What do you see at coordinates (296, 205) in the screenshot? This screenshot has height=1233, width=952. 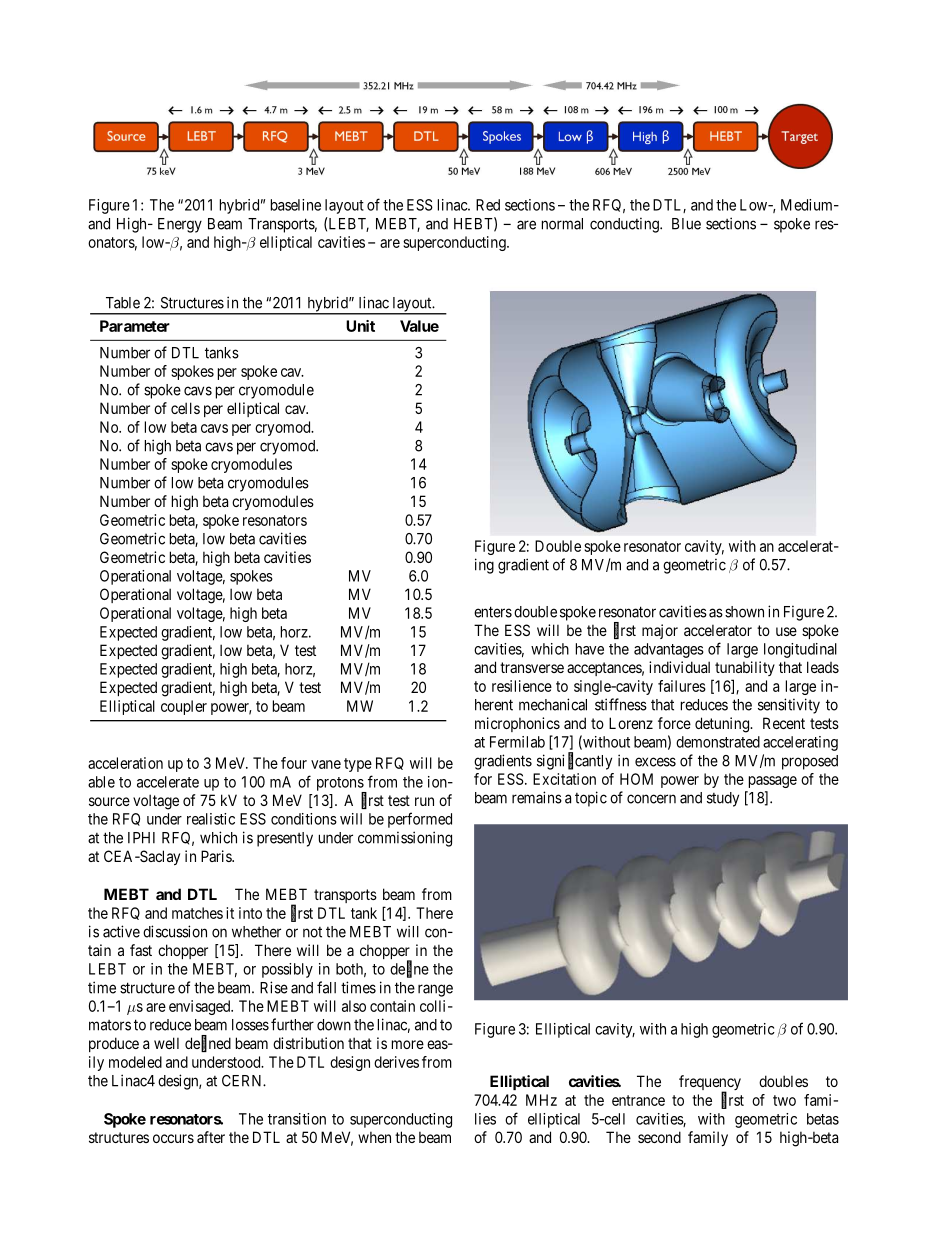 I see `baseline` at bounding box center [296, 205].
